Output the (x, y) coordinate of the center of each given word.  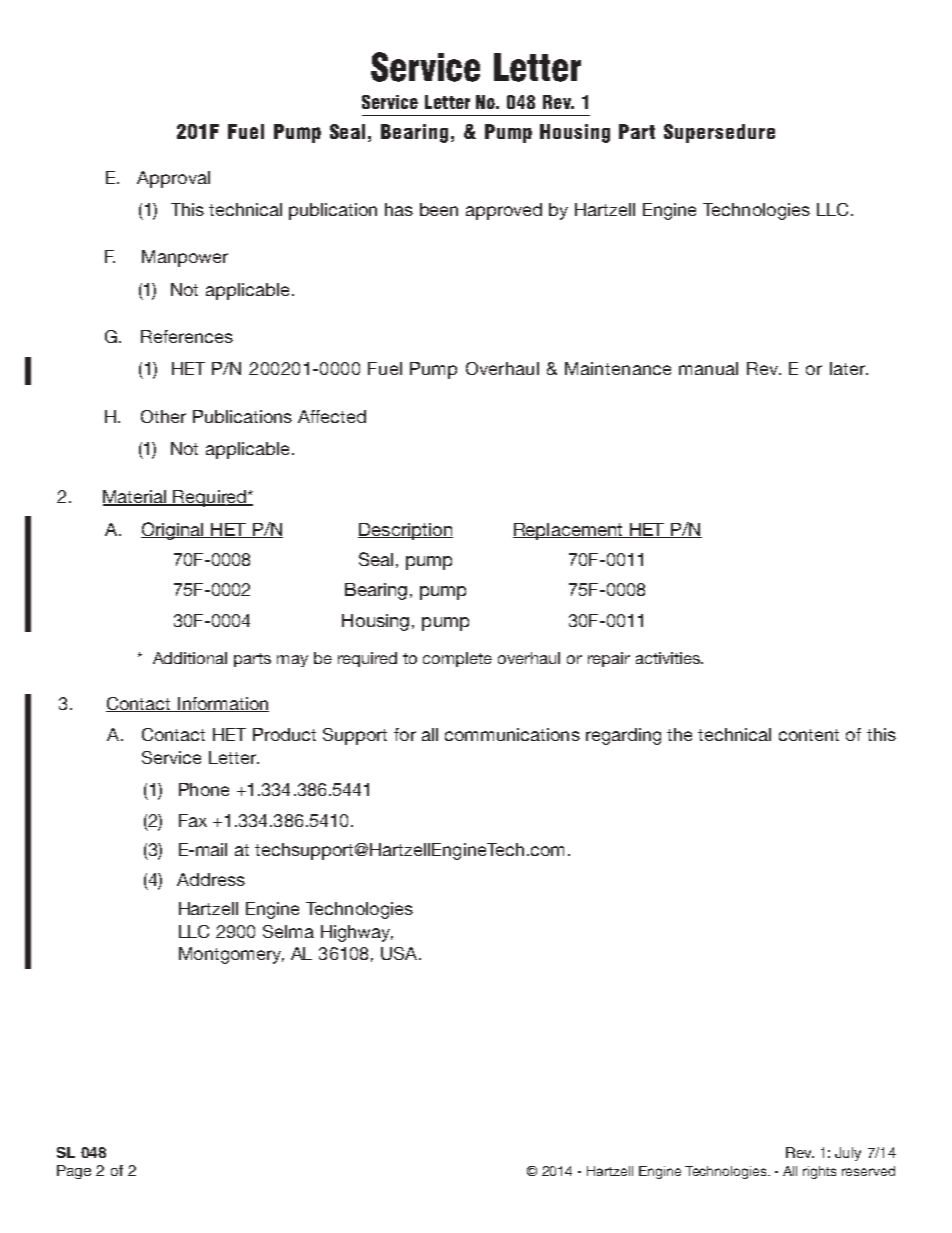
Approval (173, 179)
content (809, 735)
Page (74, 1172)
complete (457, 659)
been (439, 209)
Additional (190, 658)
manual (708, 368)
